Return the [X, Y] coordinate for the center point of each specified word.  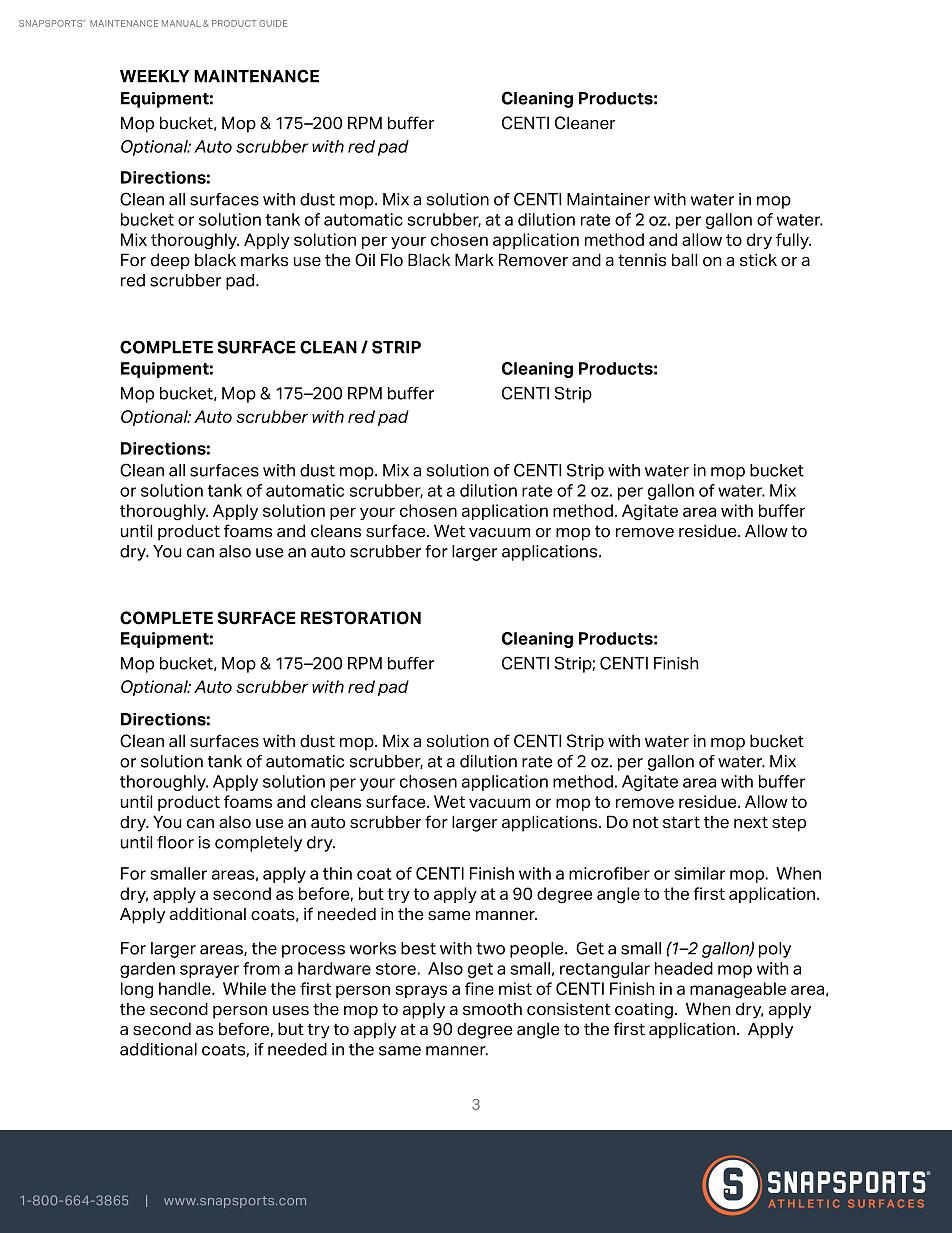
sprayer [209, 971]
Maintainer [608, 199]
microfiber [609, 873]
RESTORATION [361, 618]
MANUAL [181, 23]
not [645, 822]
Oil [365, 260]
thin [337, 873]
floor [175, 842]
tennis [642, 260]
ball [684, 260]
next [751, 822]
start [681, 822]
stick [758, 260]
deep [170, 261]
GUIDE [273, 23]
